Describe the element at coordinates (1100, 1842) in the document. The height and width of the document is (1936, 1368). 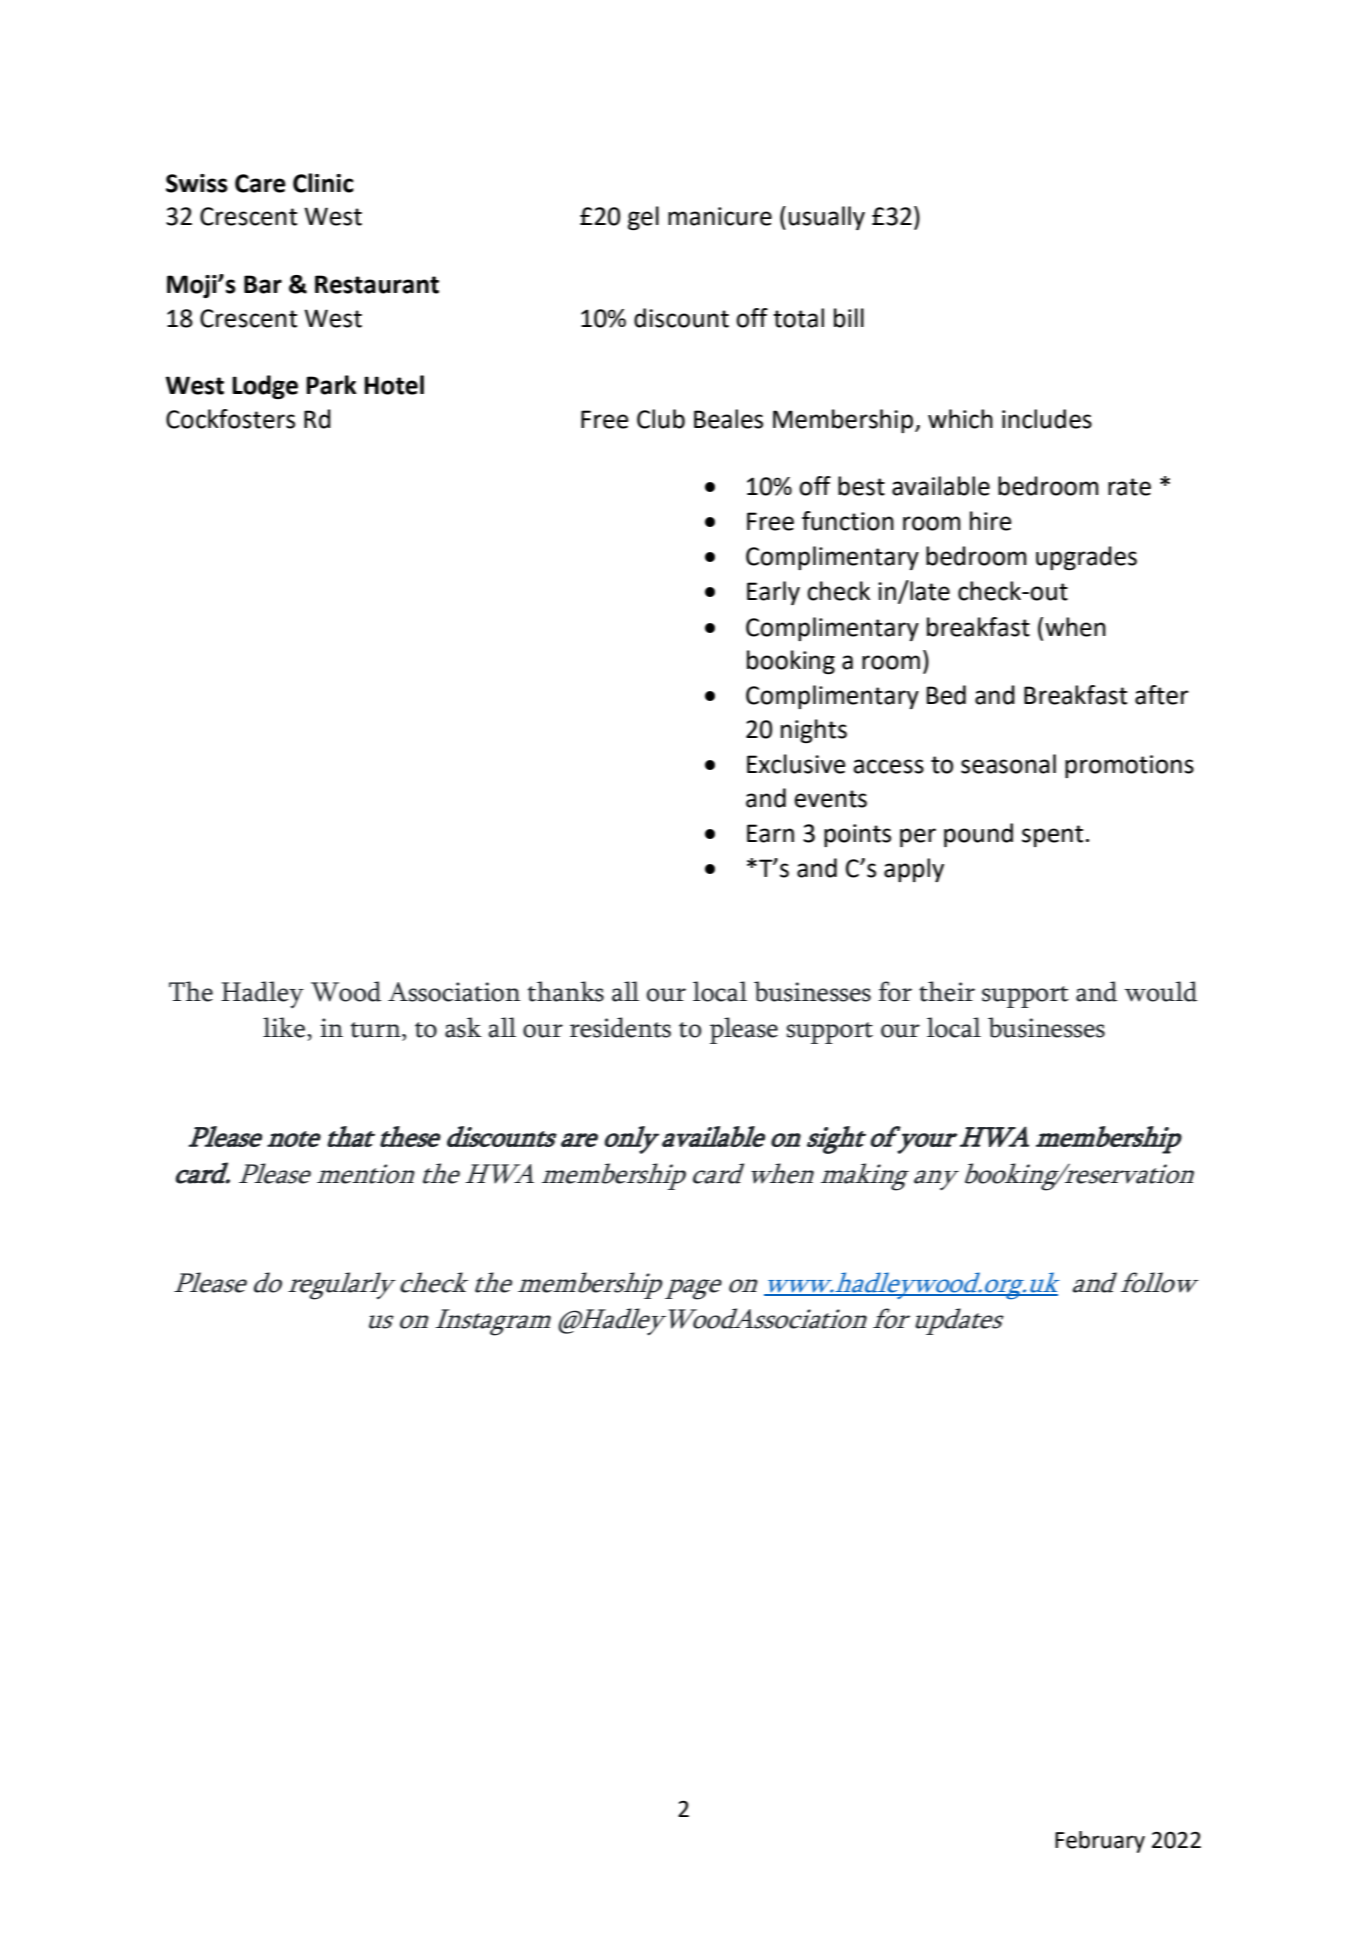
I see `February` at that location.
